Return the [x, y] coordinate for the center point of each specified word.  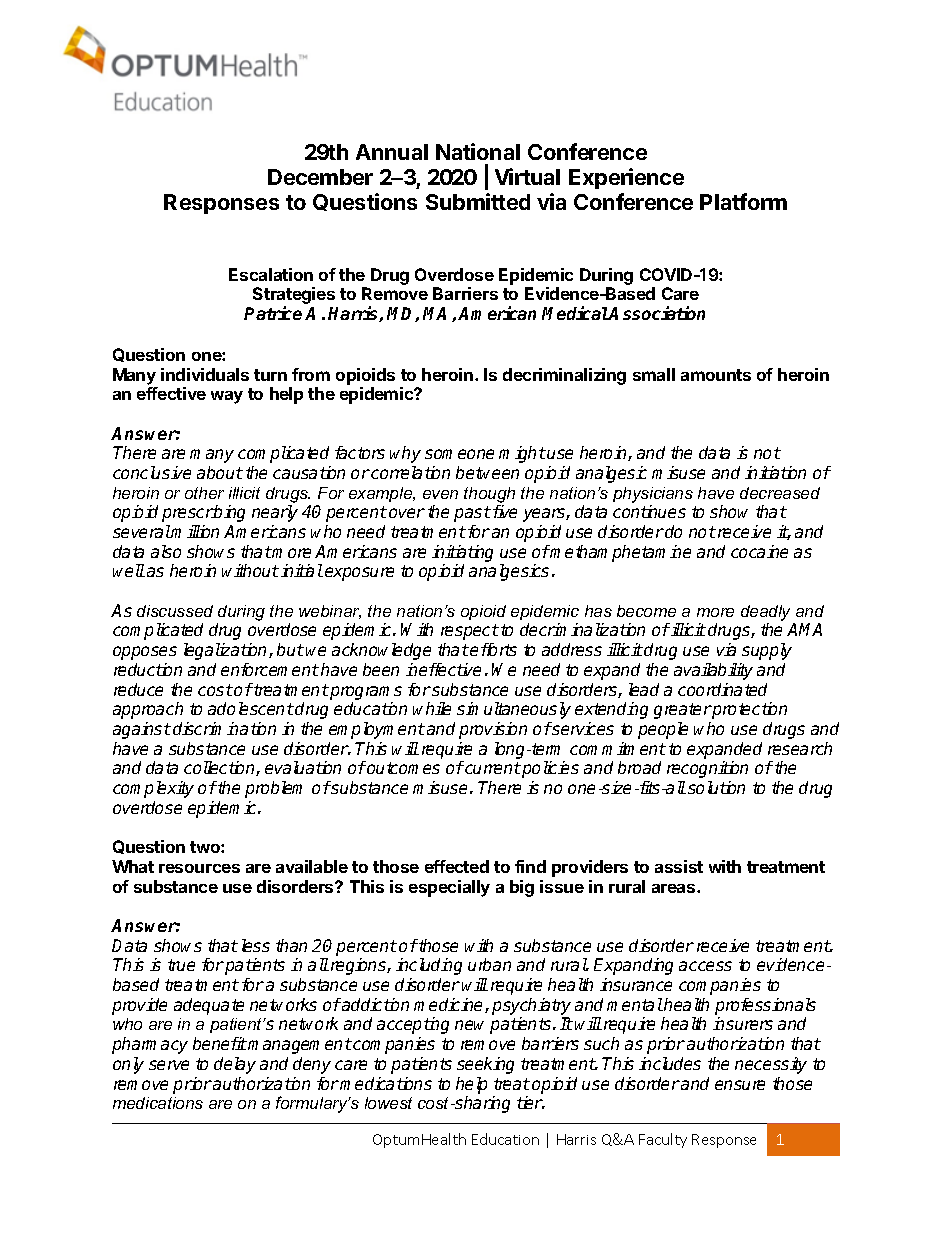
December [320, 177]
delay [235, 1065]
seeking [485, 1065]
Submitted [478, 201]
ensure [740, 1085]
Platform [743, 201]
